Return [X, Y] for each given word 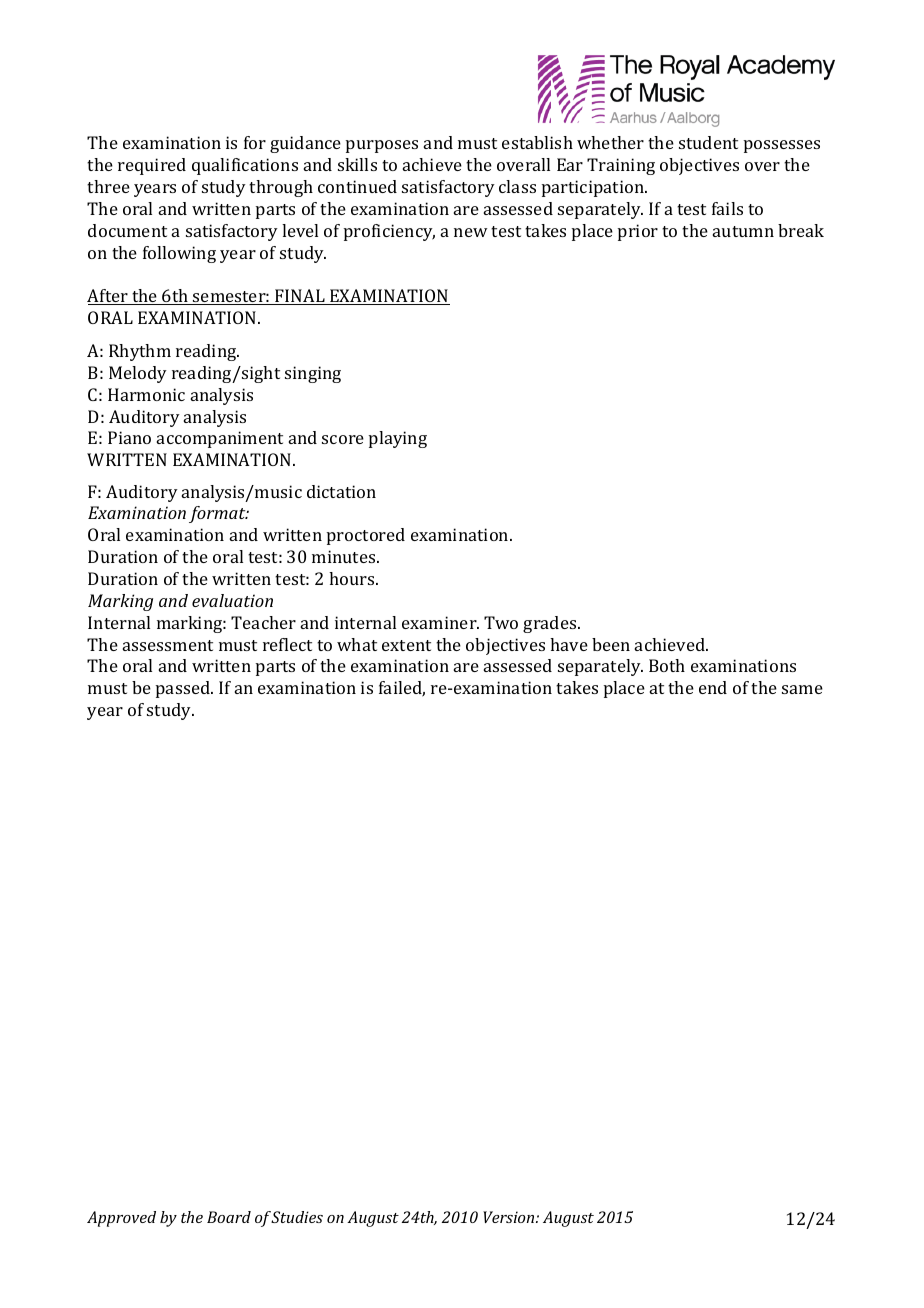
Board [229, 1217]
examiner [440, 622]
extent [406, 645]
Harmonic [146, 394]
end [713, 687]
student [708, 142]
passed [184, 689]
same [802, 689]
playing [398, 439]
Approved [121, 1219]
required [152, 166]
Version [510, 1217]
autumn [743, 231]
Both [667, 665]
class [517, 186]
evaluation [232, 600]
